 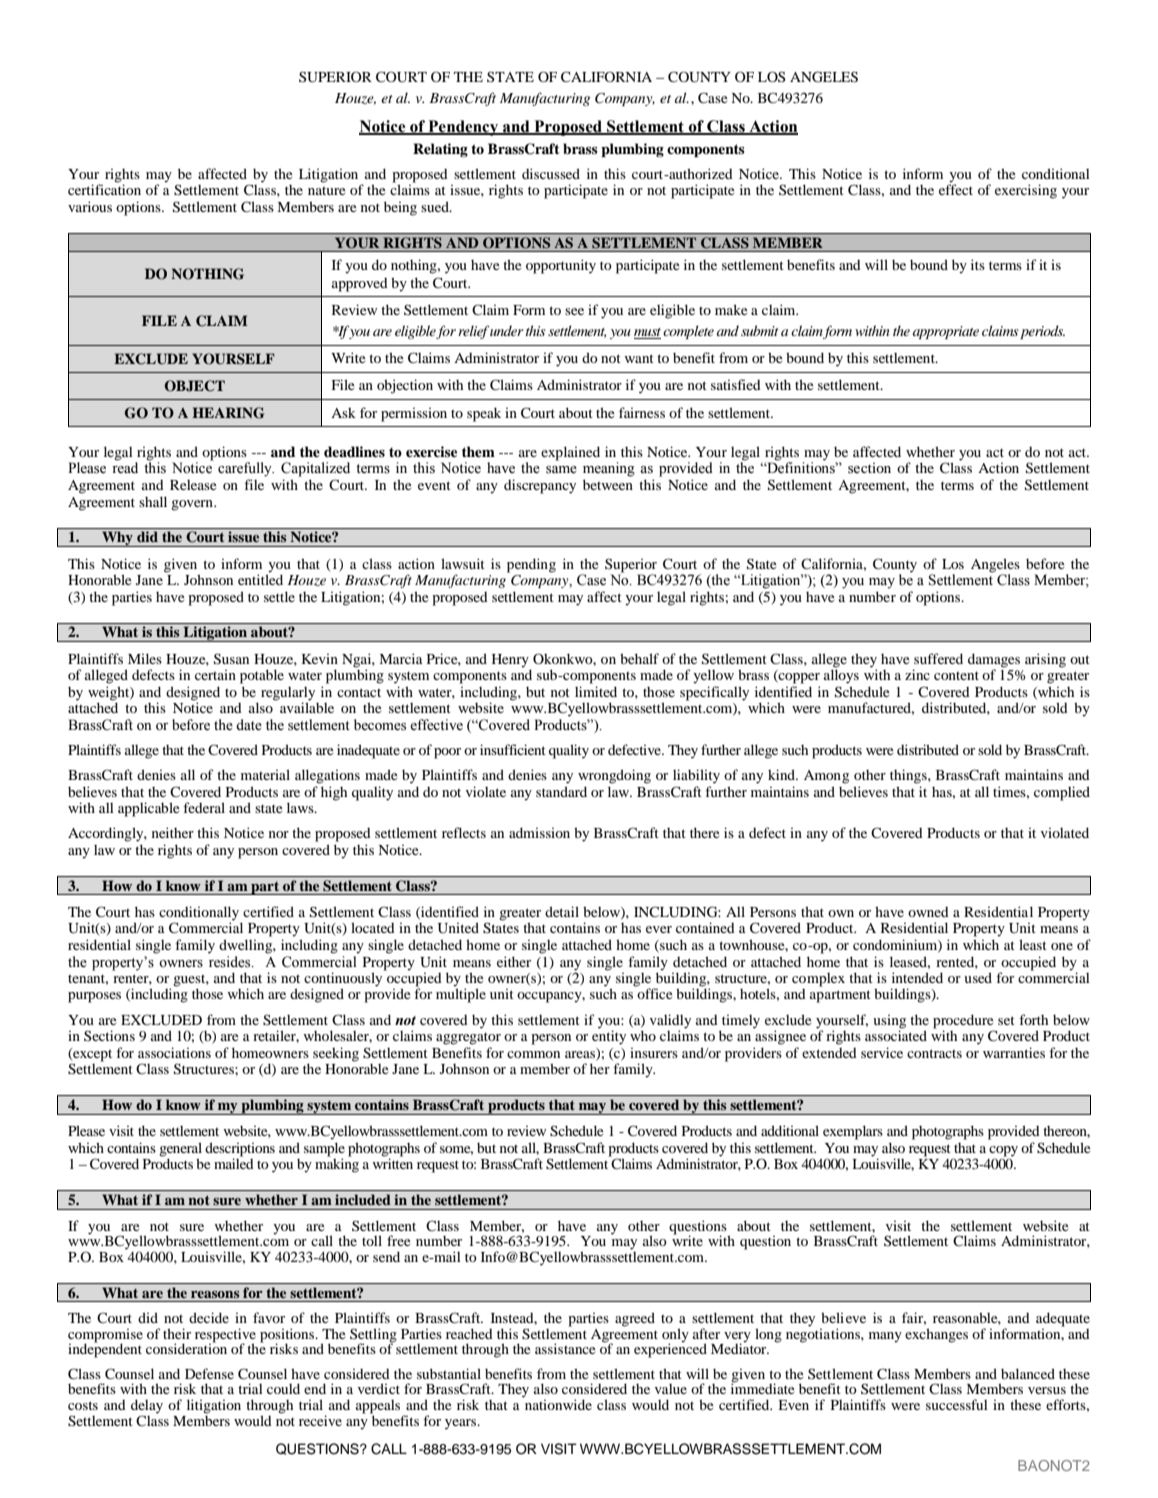 I want to click on exercising, so click(x=1026, y=191).
